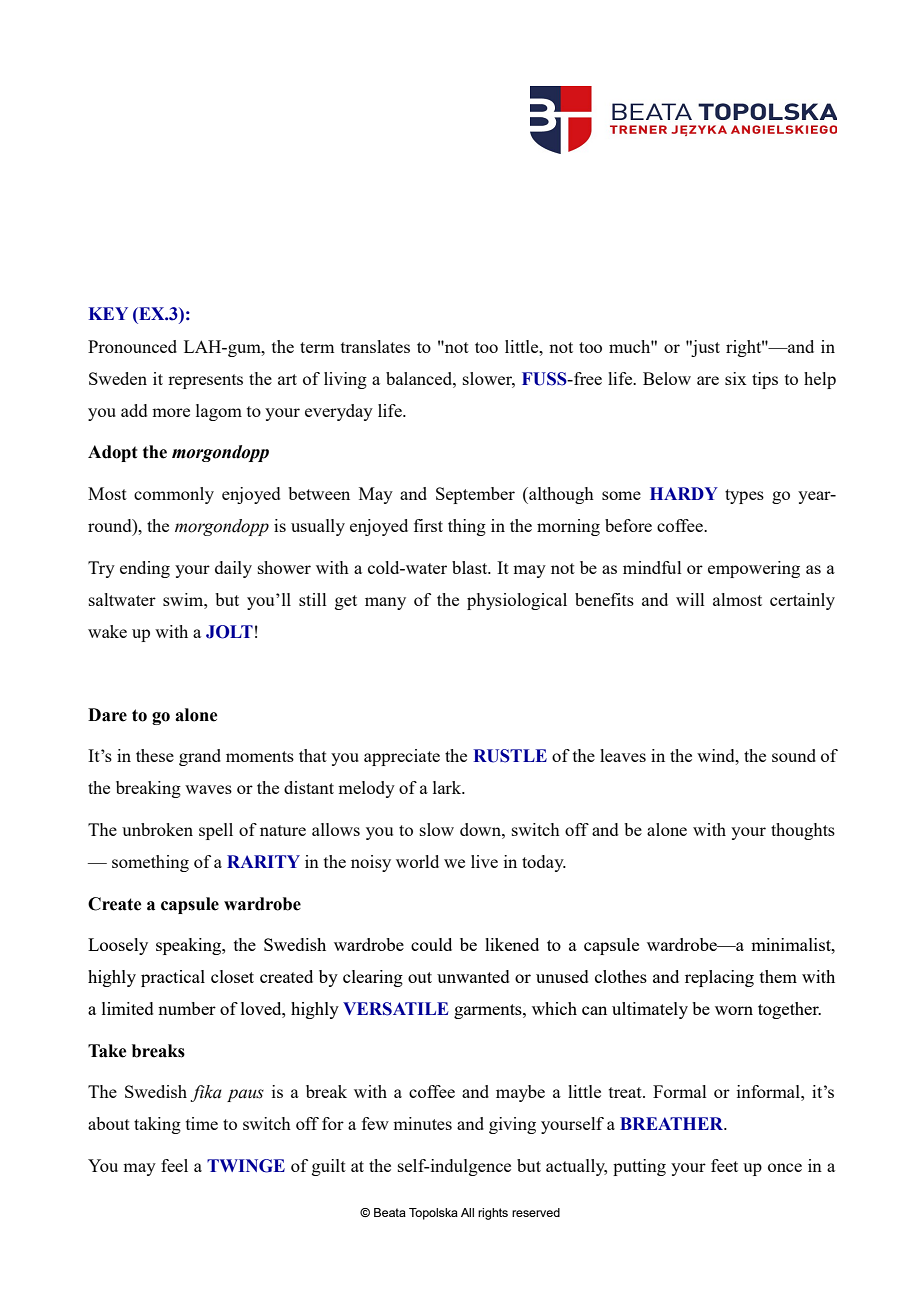  I want to click on will, so click(690, 599).
